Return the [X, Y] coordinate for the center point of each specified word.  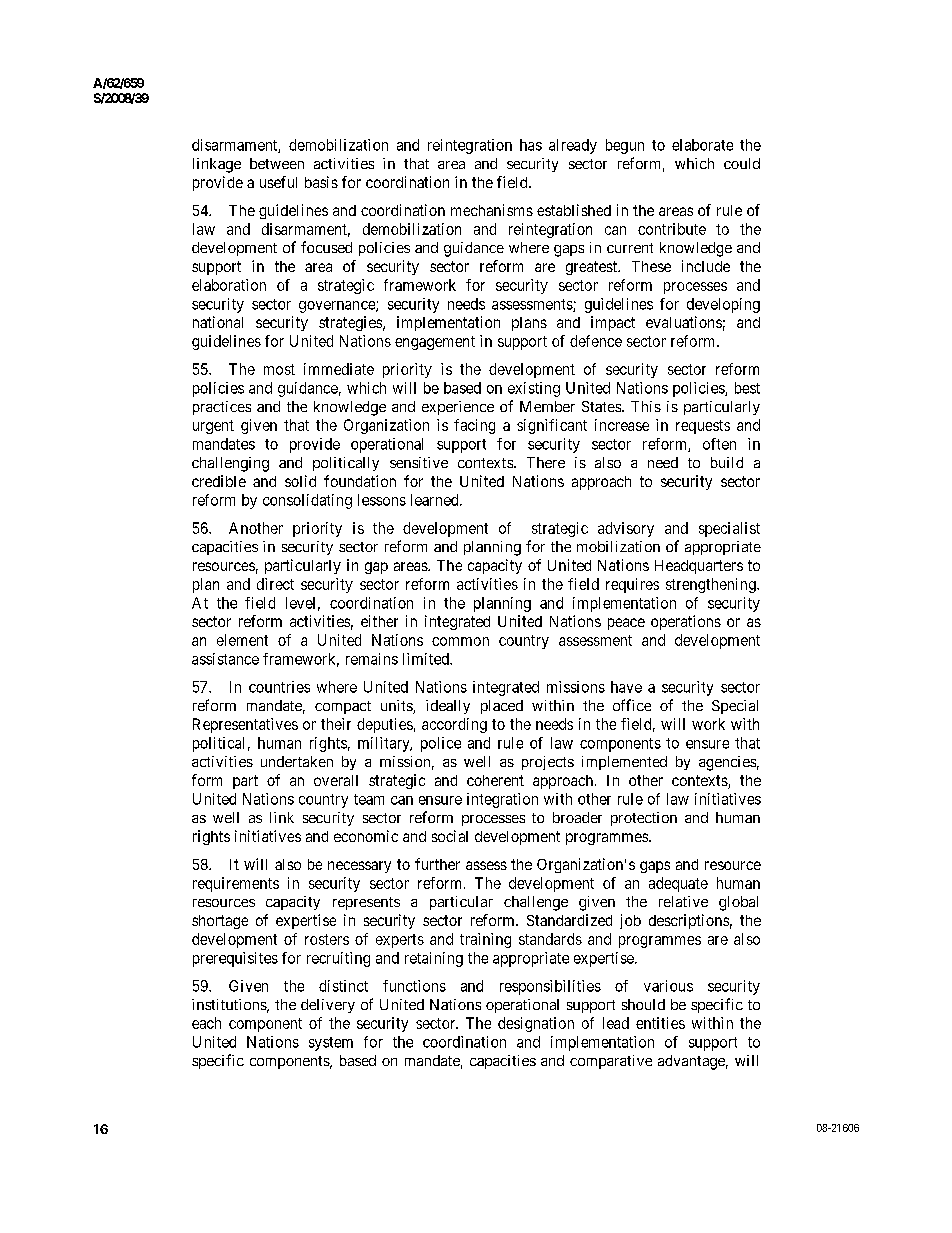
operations [686, 622]
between [277, 163]
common [460, 641]
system [331, 1044]
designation [536, 1024]
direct [275, 584]
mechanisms [492, 210]
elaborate [702, 145]
